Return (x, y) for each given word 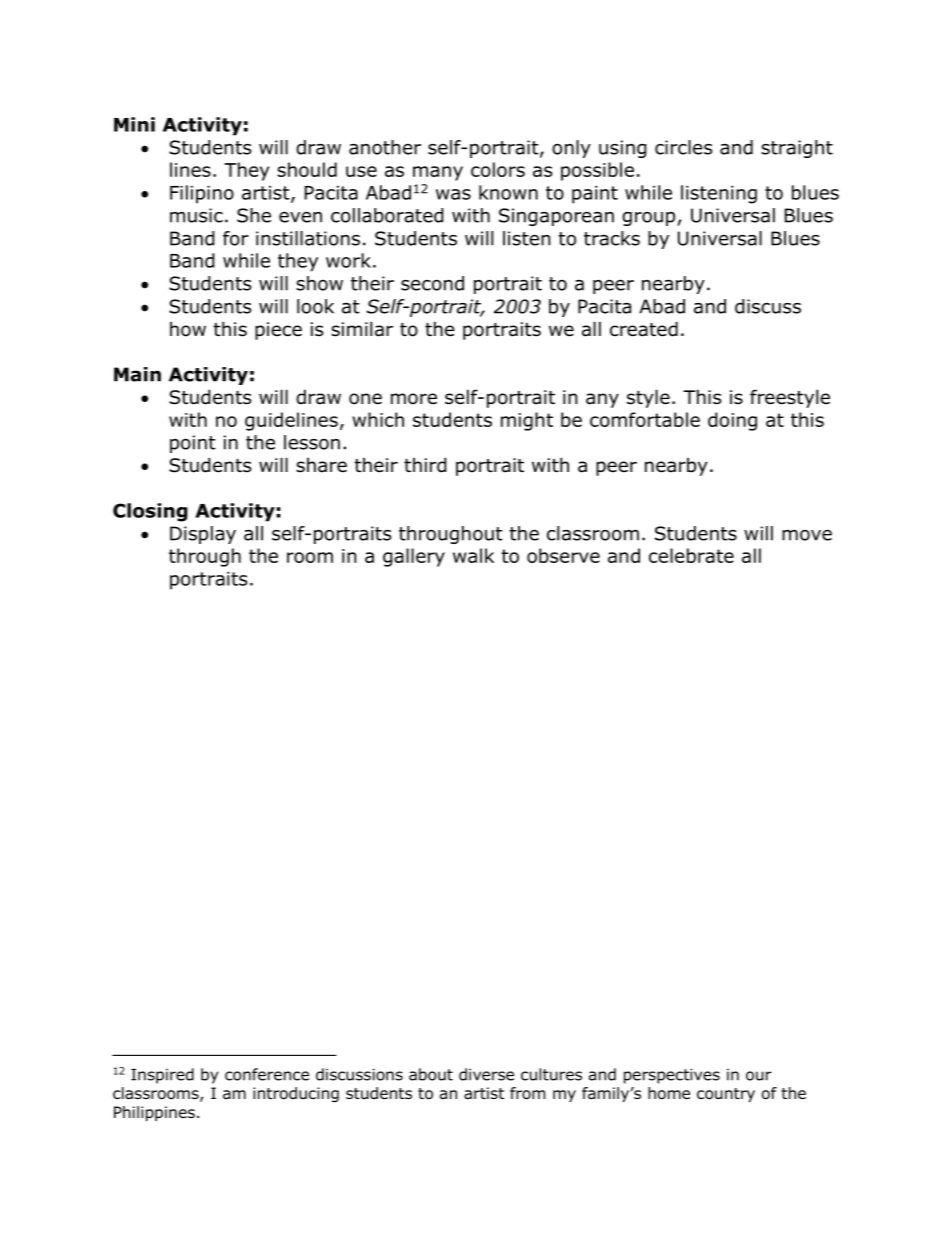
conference (267, 1074)
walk (473, 555)
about (431, 1074)
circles (683, 147)
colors (498, 169)
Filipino (202, 194)
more (414, 399)
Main (137, 374)
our (759, 1076)
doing (732, 421)
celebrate (691, 555)
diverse (486, 1074)
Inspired (162, 1076)
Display (203, 535)
